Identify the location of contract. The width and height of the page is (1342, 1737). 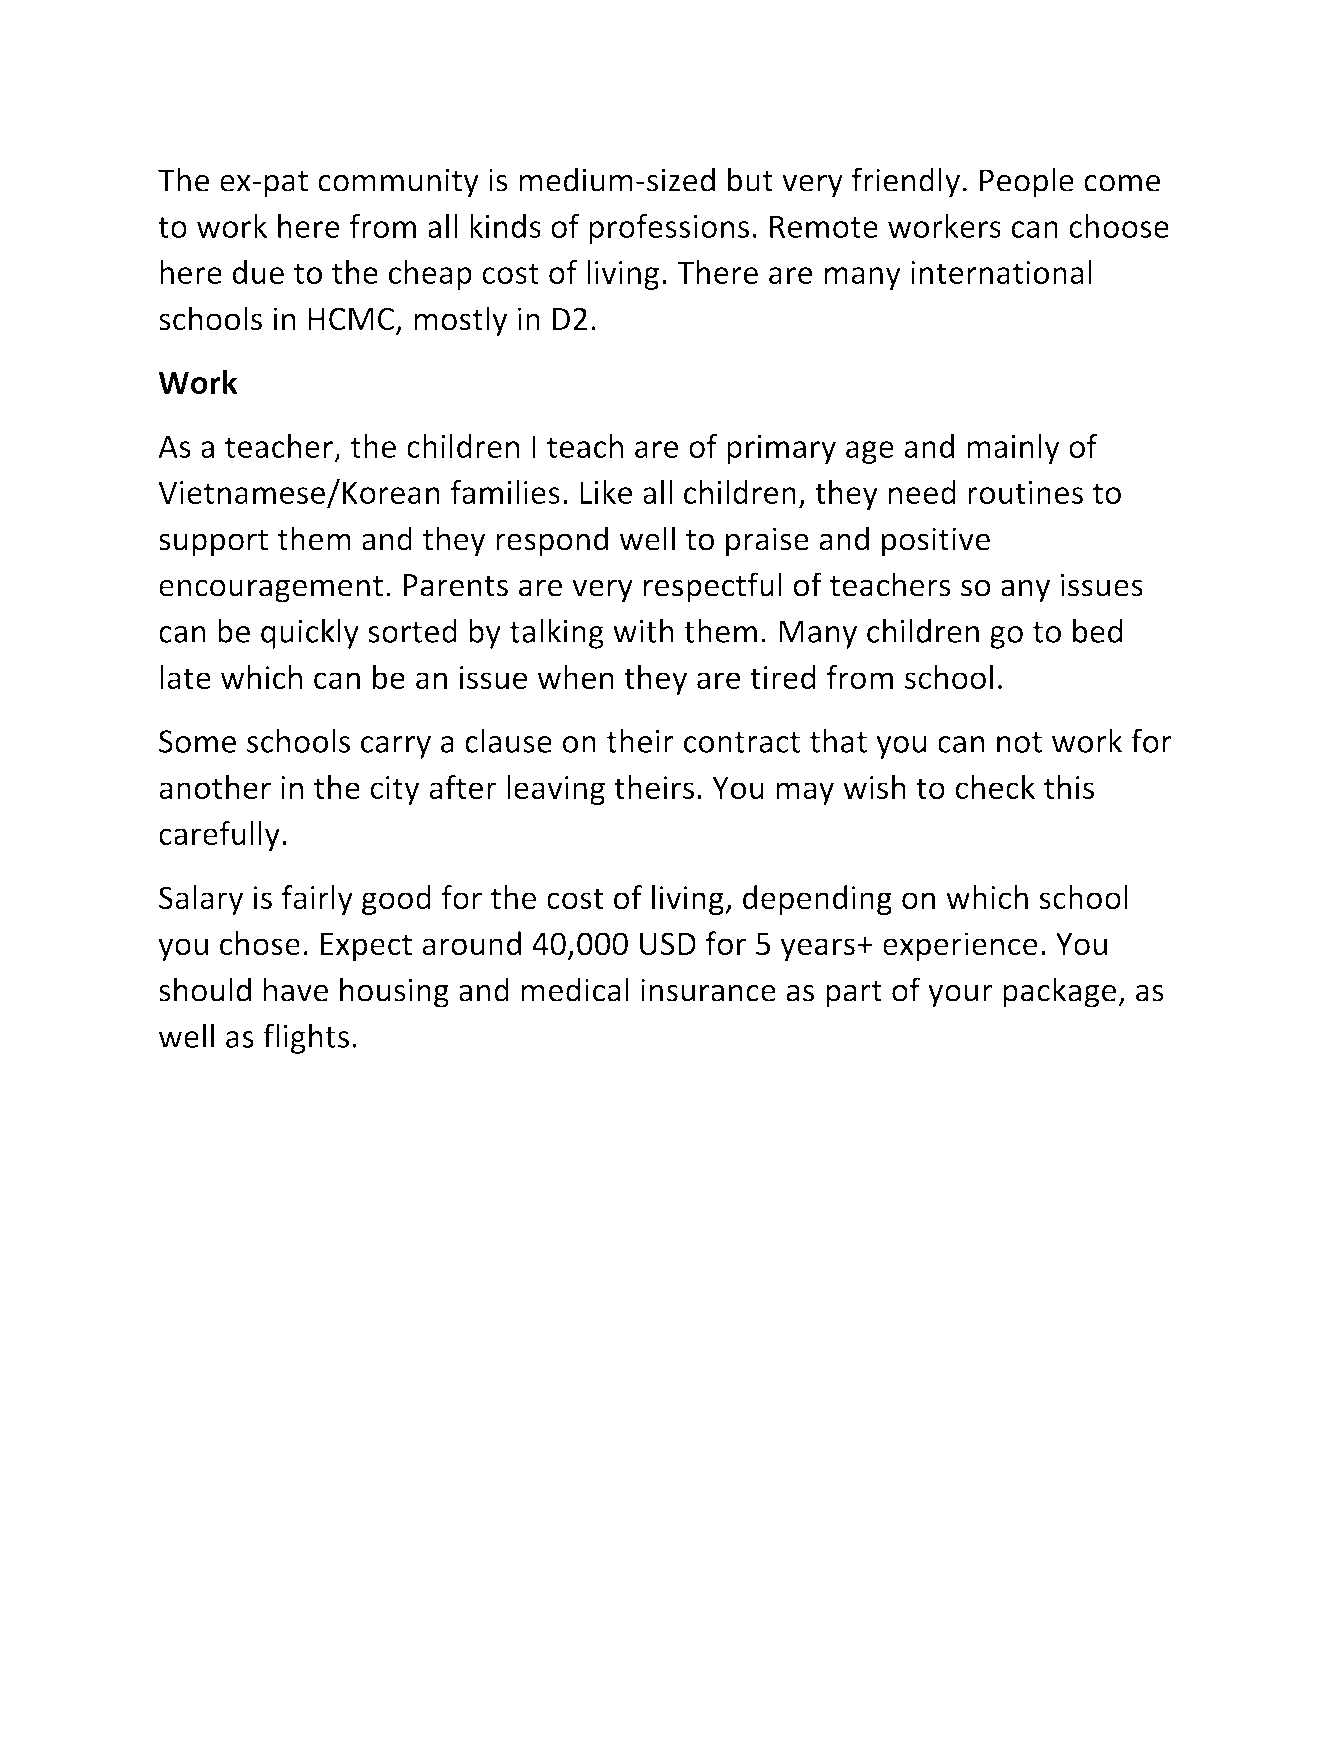
(742, 742).
